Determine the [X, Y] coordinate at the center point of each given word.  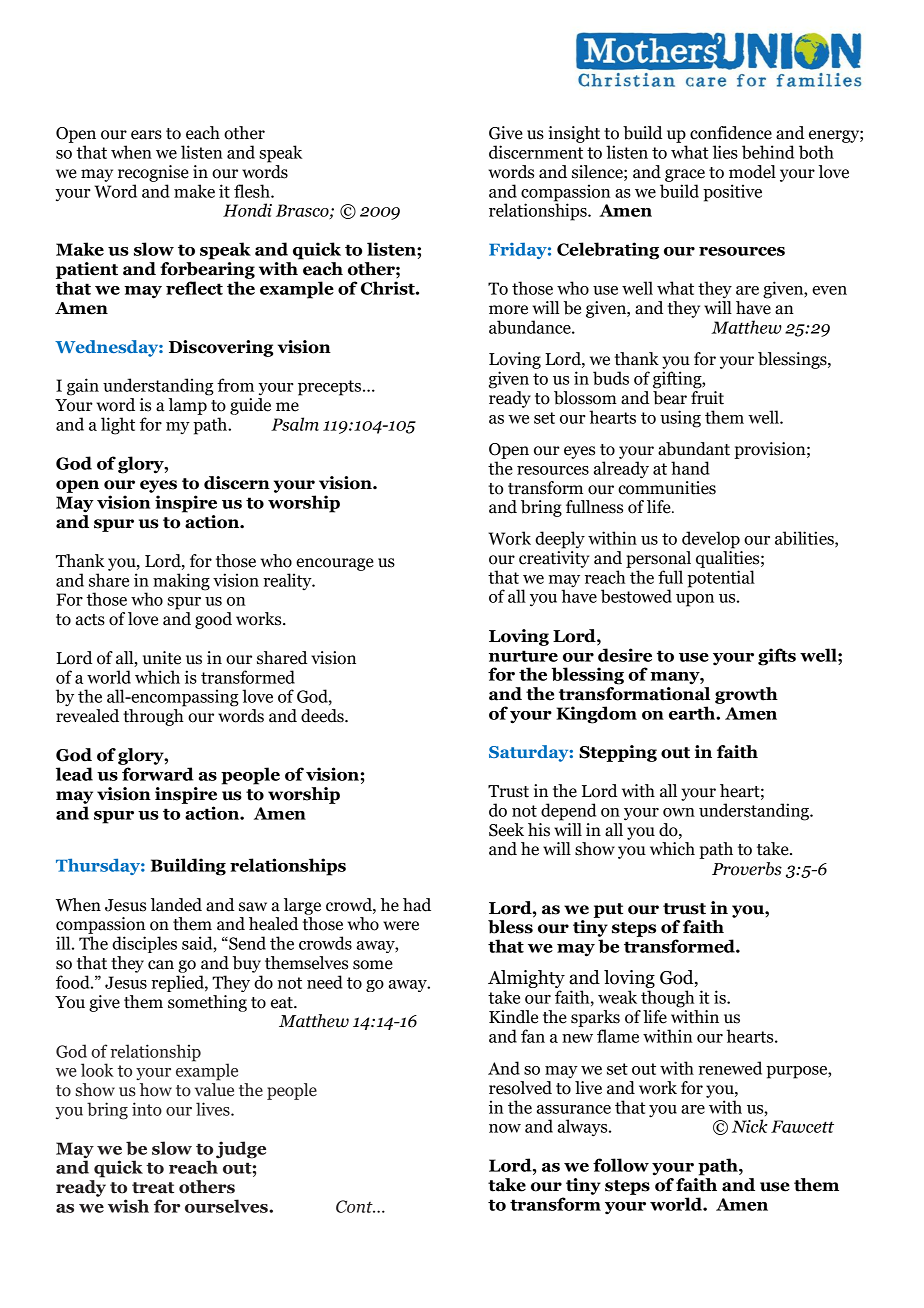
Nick [750, 1126]
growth [746, 695]
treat [153, 1188]
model [752, 172]
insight [574, 134]
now [505, 1128]
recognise [153, 173]
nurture [523, 656]
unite [162, 658]
